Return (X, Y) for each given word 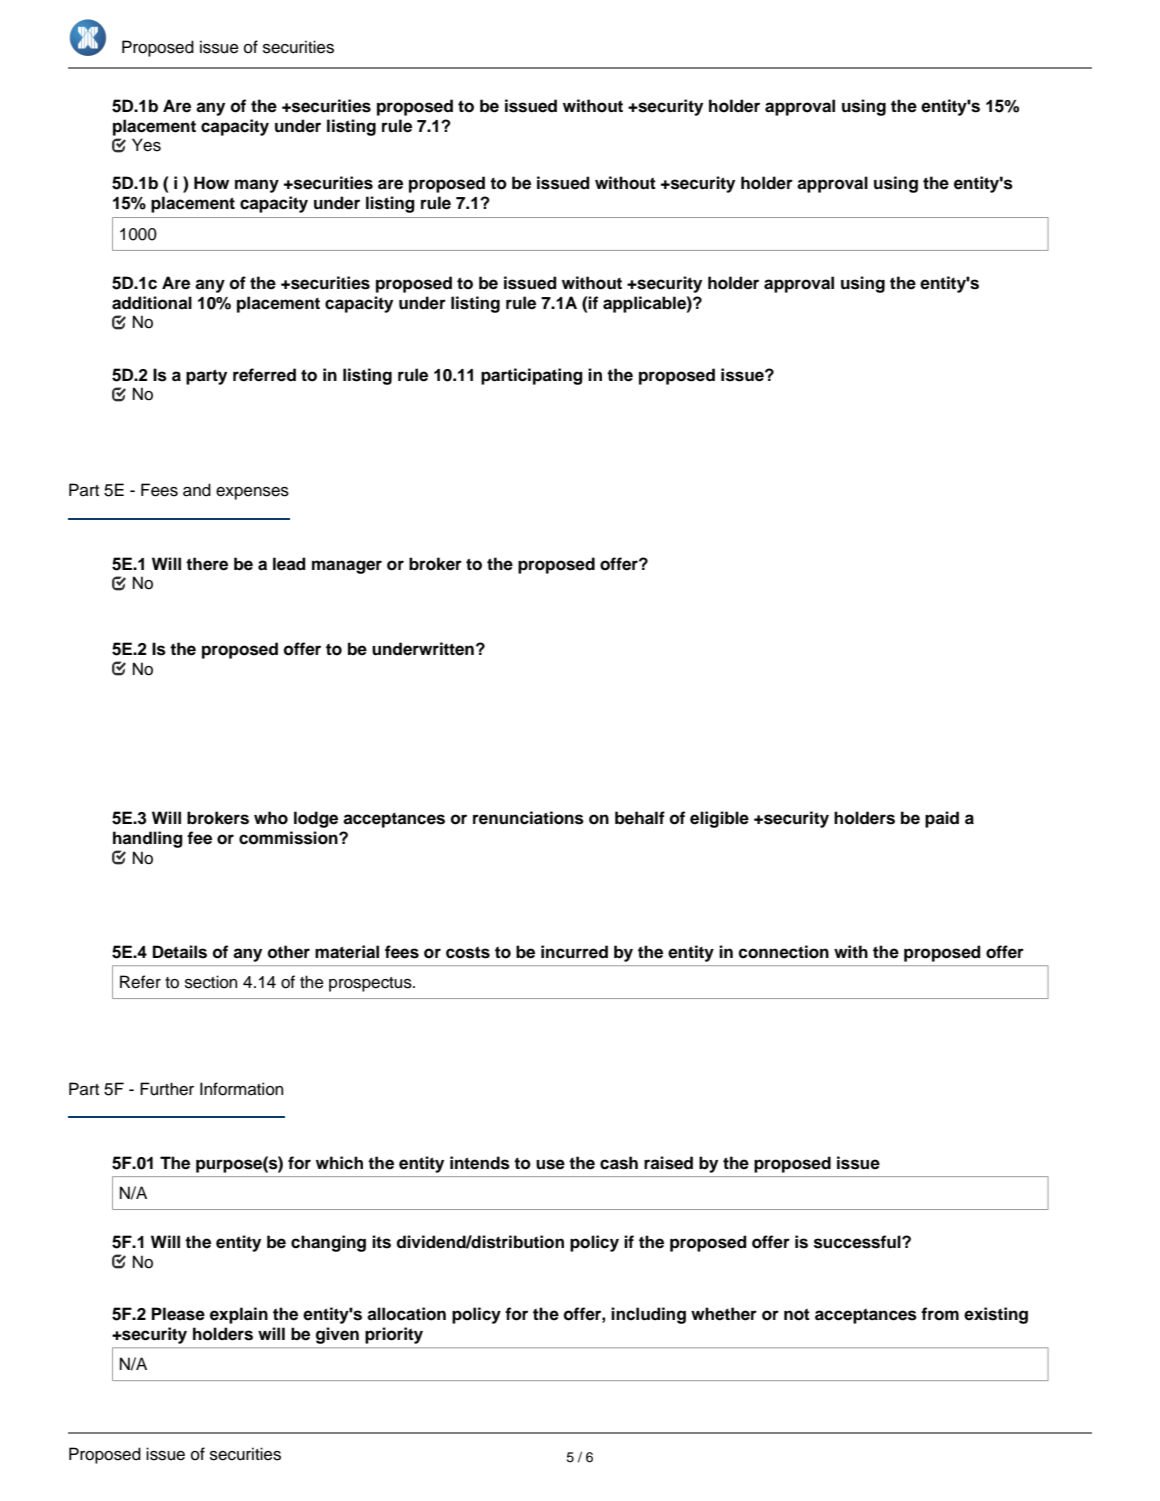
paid (942, 819)
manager (347, 567)
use (550, 1164)
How (211, 183)
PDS (897, 1433)
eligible (719, 819)
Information (241, 1089)
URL (169, 1433)
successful (858, 1242)
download (586, 1433)
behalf (640, 818)
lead (289, 564)
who (271, 818)
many (257, 186)
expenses (252, 493)
